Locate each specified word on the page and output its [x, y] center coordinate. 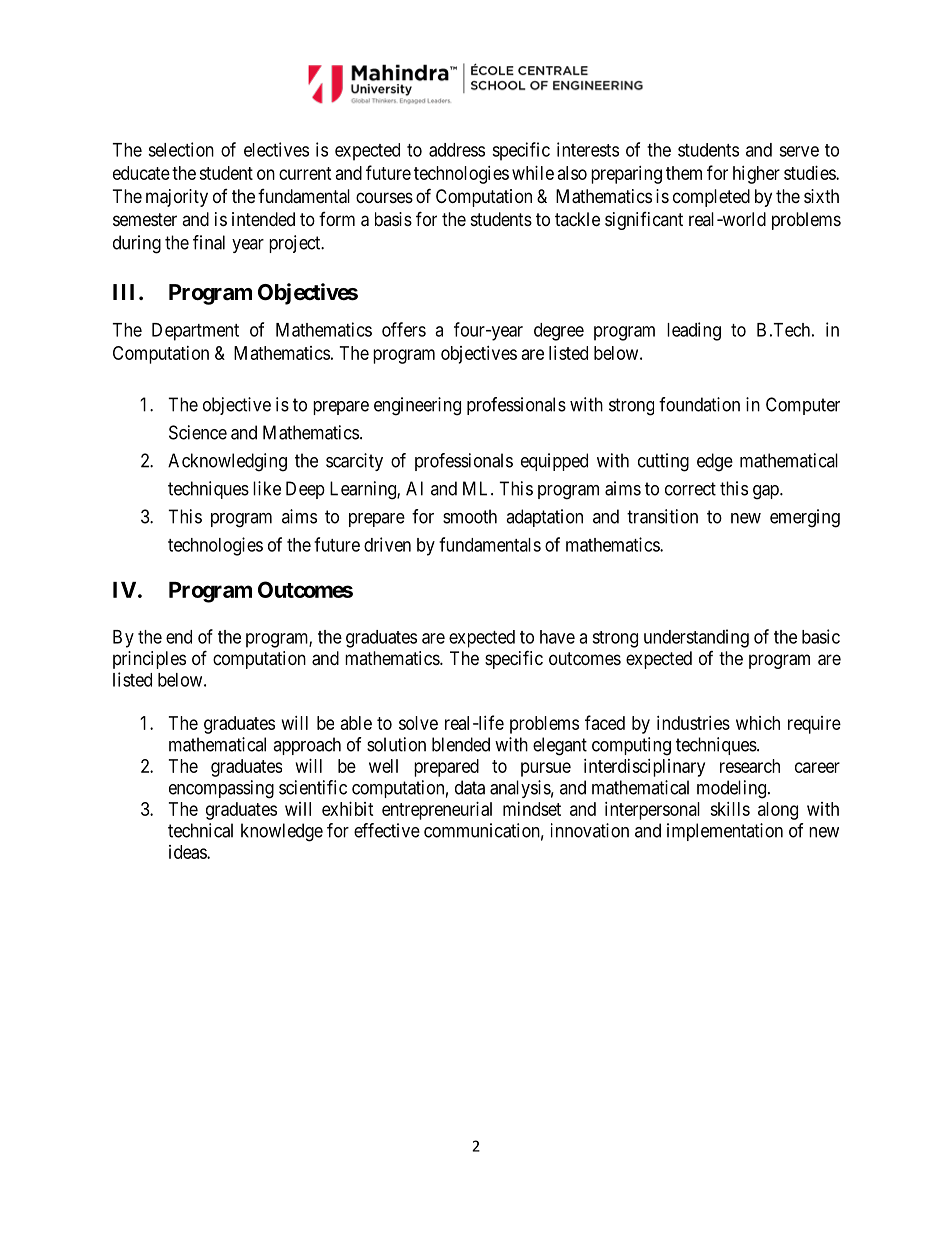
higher [756, 175]
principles [149, 660]
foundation [699, 404]
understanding [696, 638]
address [457, 150]
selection [181, 149]
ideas [188, 852]
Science [198, 432]
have [557, 637]
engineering [417, 406]
